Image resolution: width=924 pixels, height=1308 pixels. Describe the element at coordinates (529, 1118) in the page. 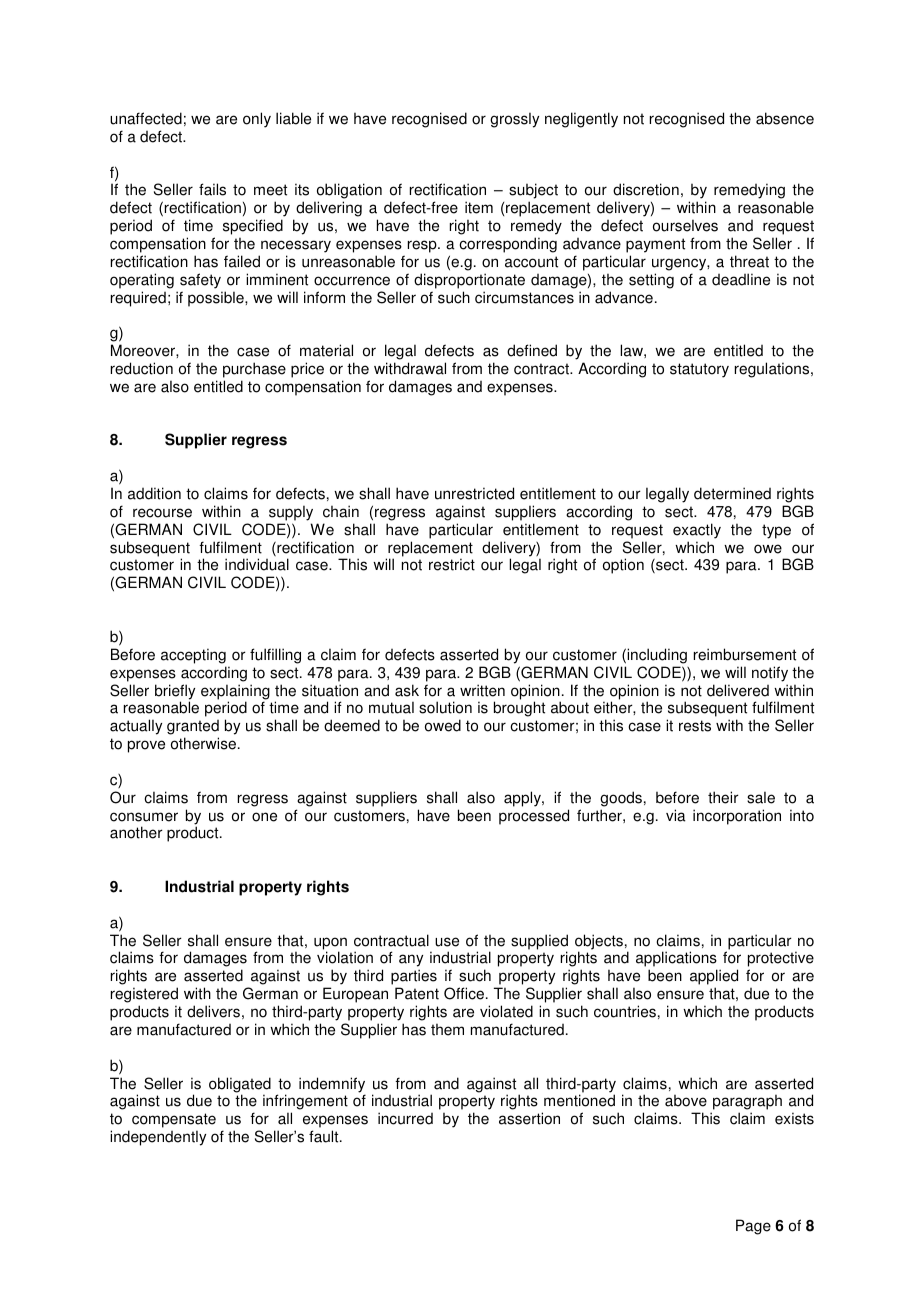

I see `assertion` at that location.
